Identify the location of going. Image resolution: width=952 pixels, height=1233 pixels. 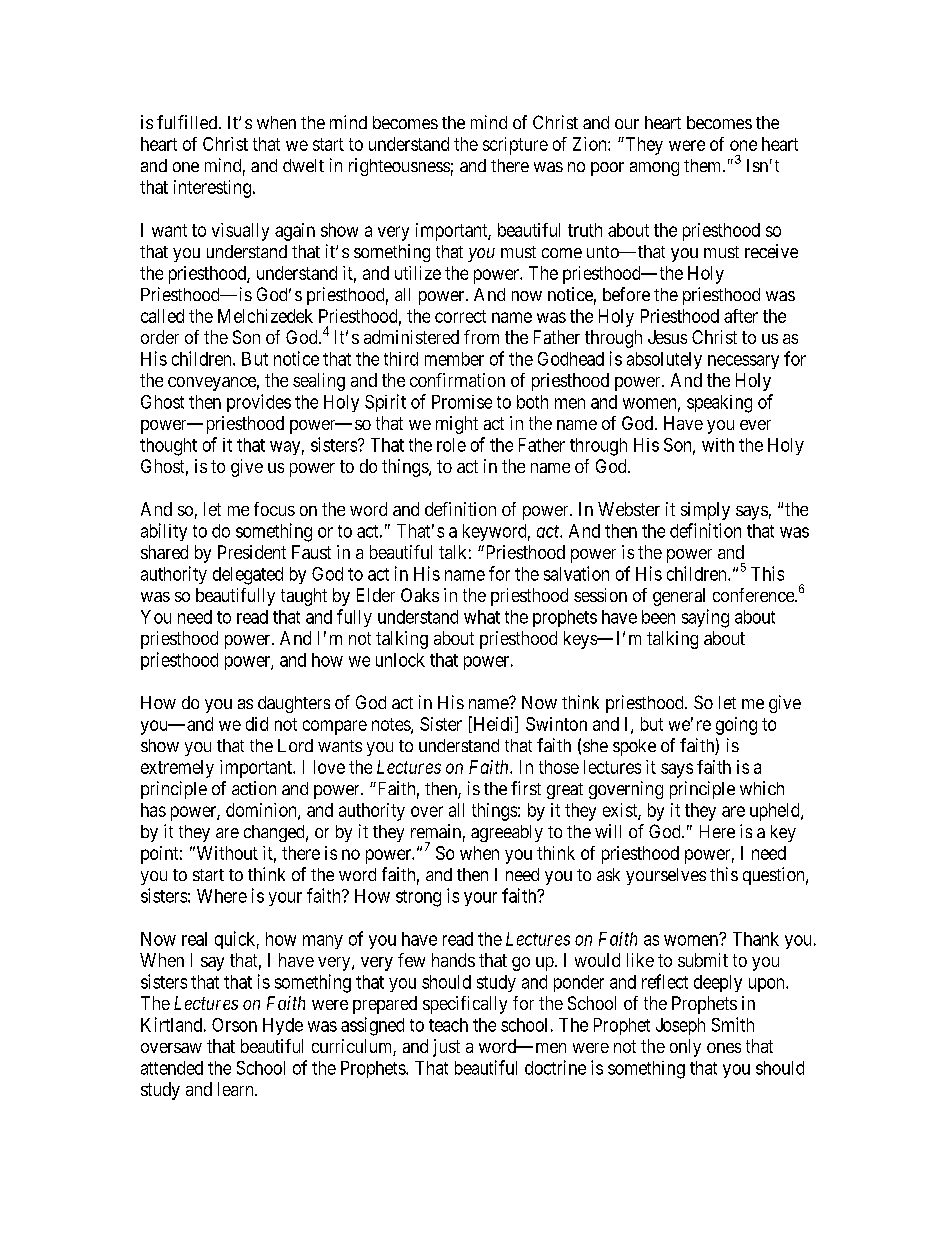
(736, 726).
